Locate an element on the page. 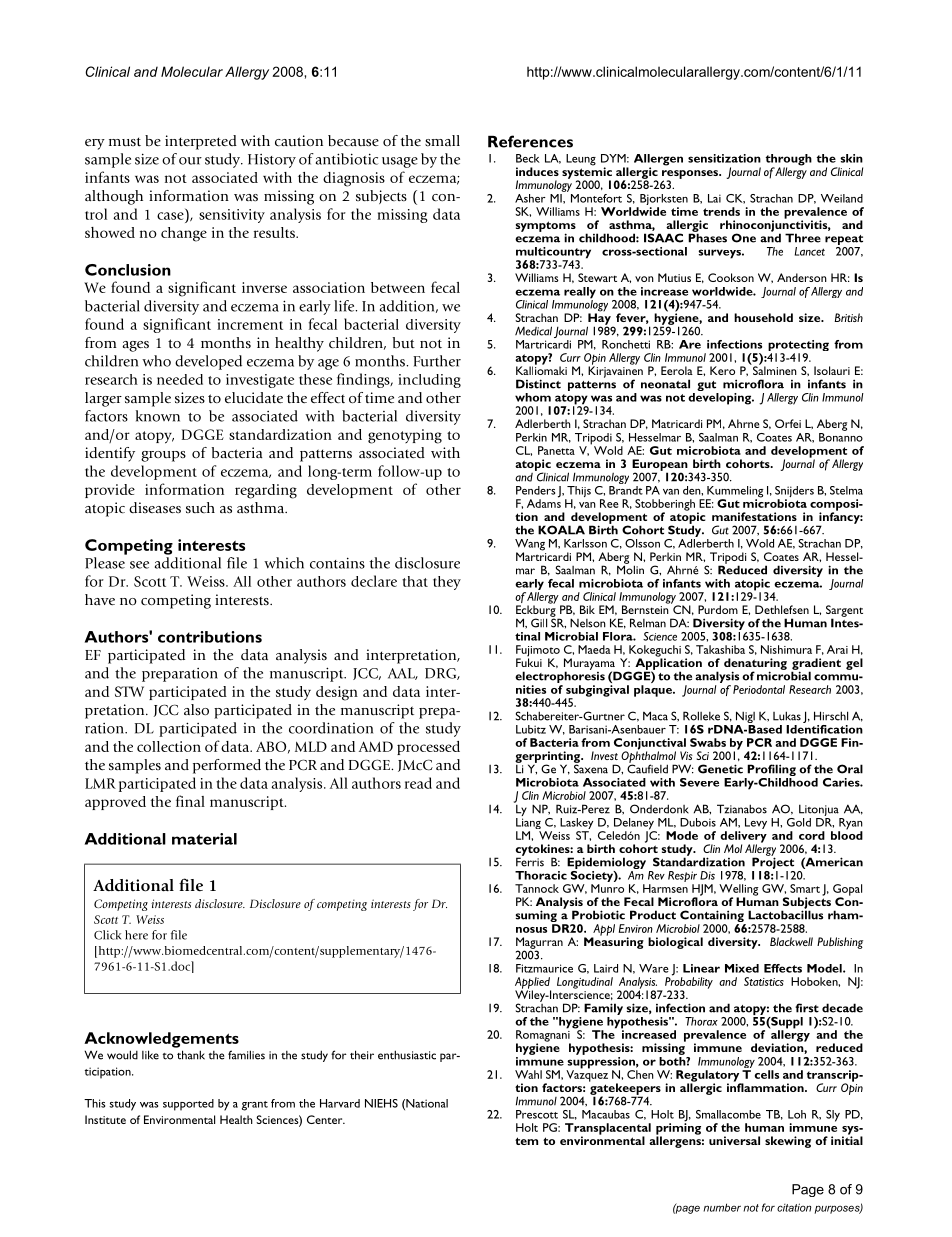 This page has height=1237, width=952. delivery is located at coordinates (743, 838).
